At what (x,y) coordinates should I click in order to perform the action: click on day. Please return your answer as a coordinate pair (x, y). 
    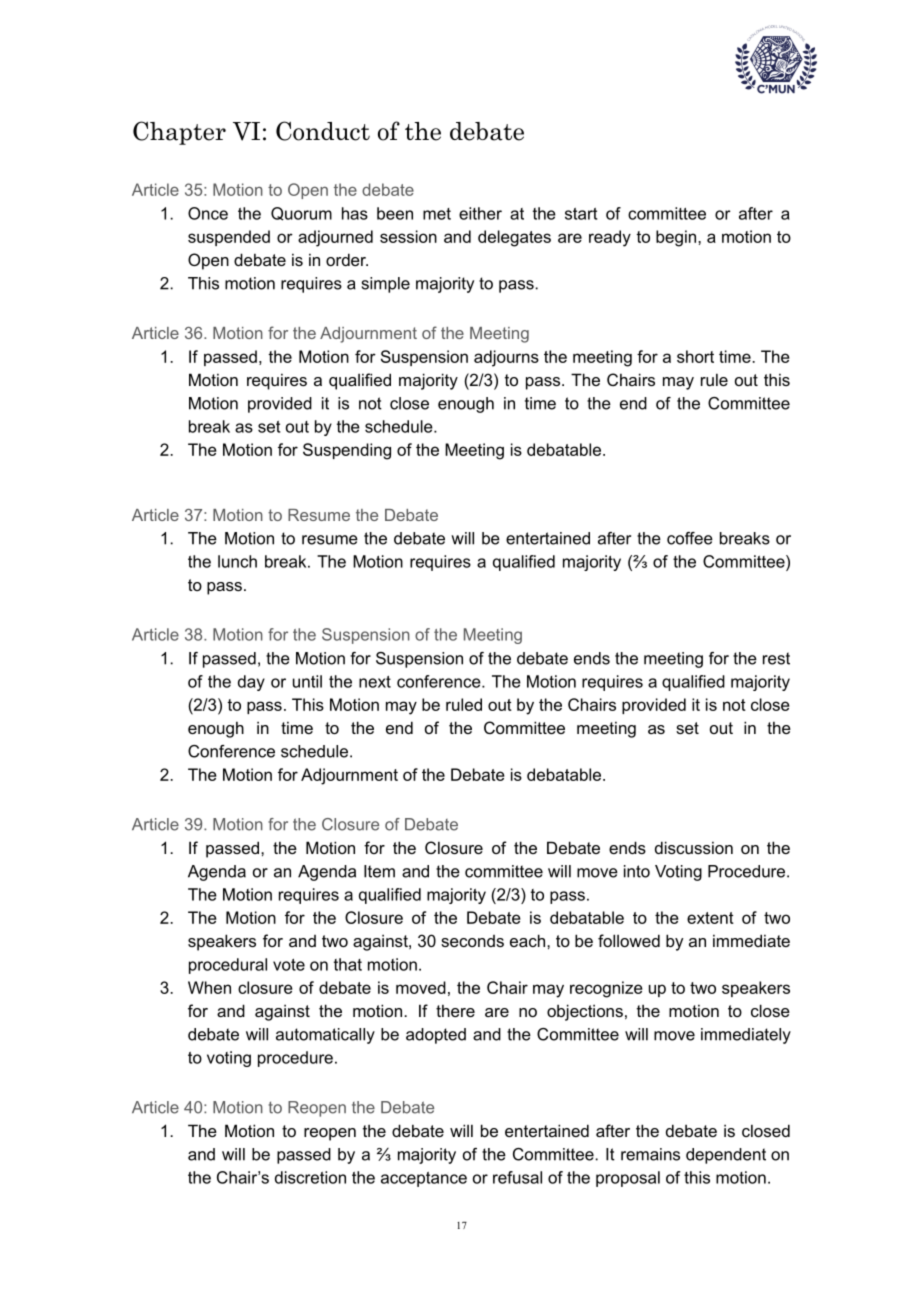
    Looking at the image, I should click on (251, 683).
